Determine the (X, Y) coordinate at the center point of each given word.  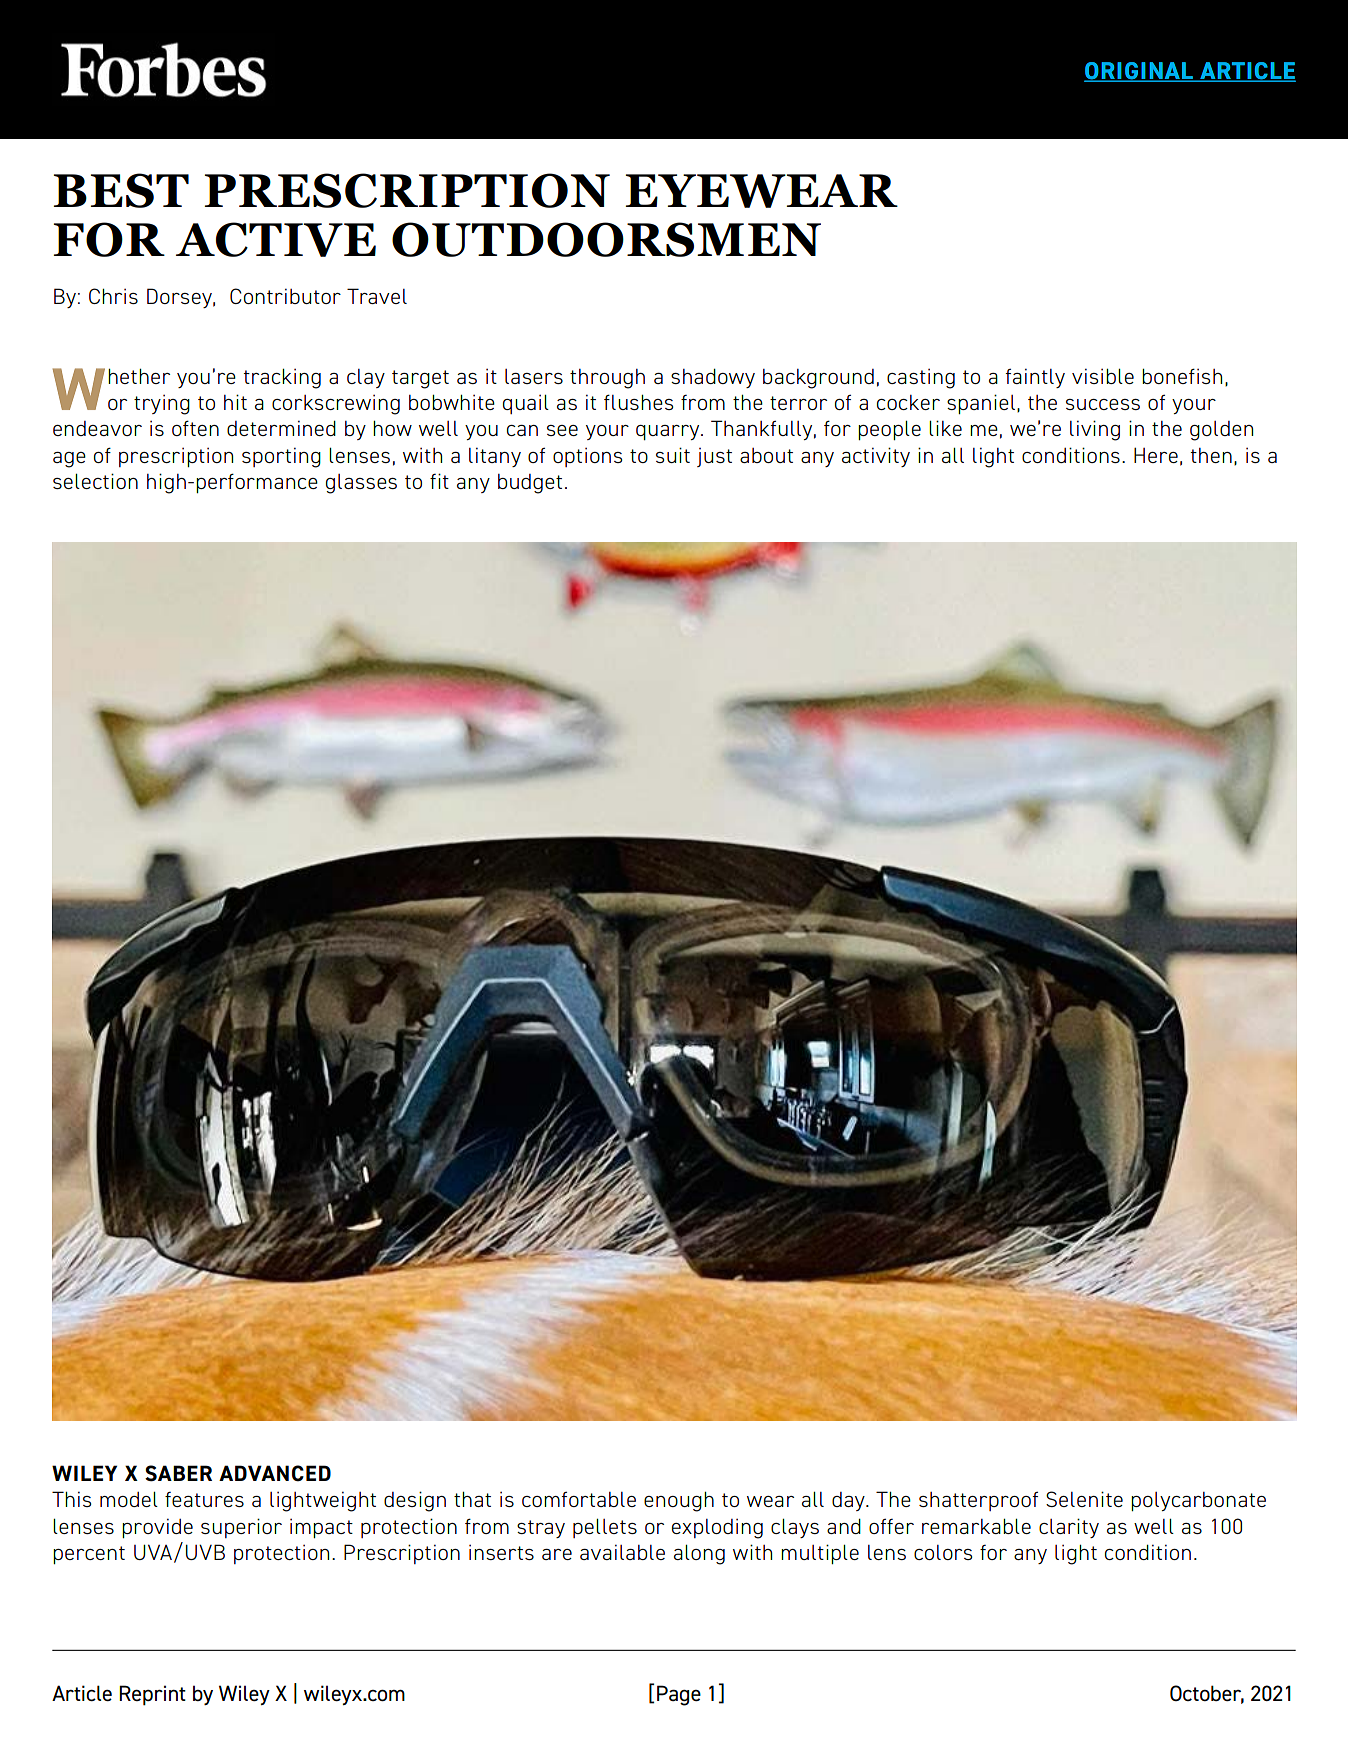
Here (1156, 455)
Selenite (1084, 1499)
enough (679, 1501)
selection (95, 481)
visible (1103, 376)
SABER (178, 1473)
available (622, 1552)
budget (530, 484)
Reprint (152, 1695)
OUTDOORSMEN (606, 239)
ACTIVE (276, 239)
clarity (1069, 1528)
